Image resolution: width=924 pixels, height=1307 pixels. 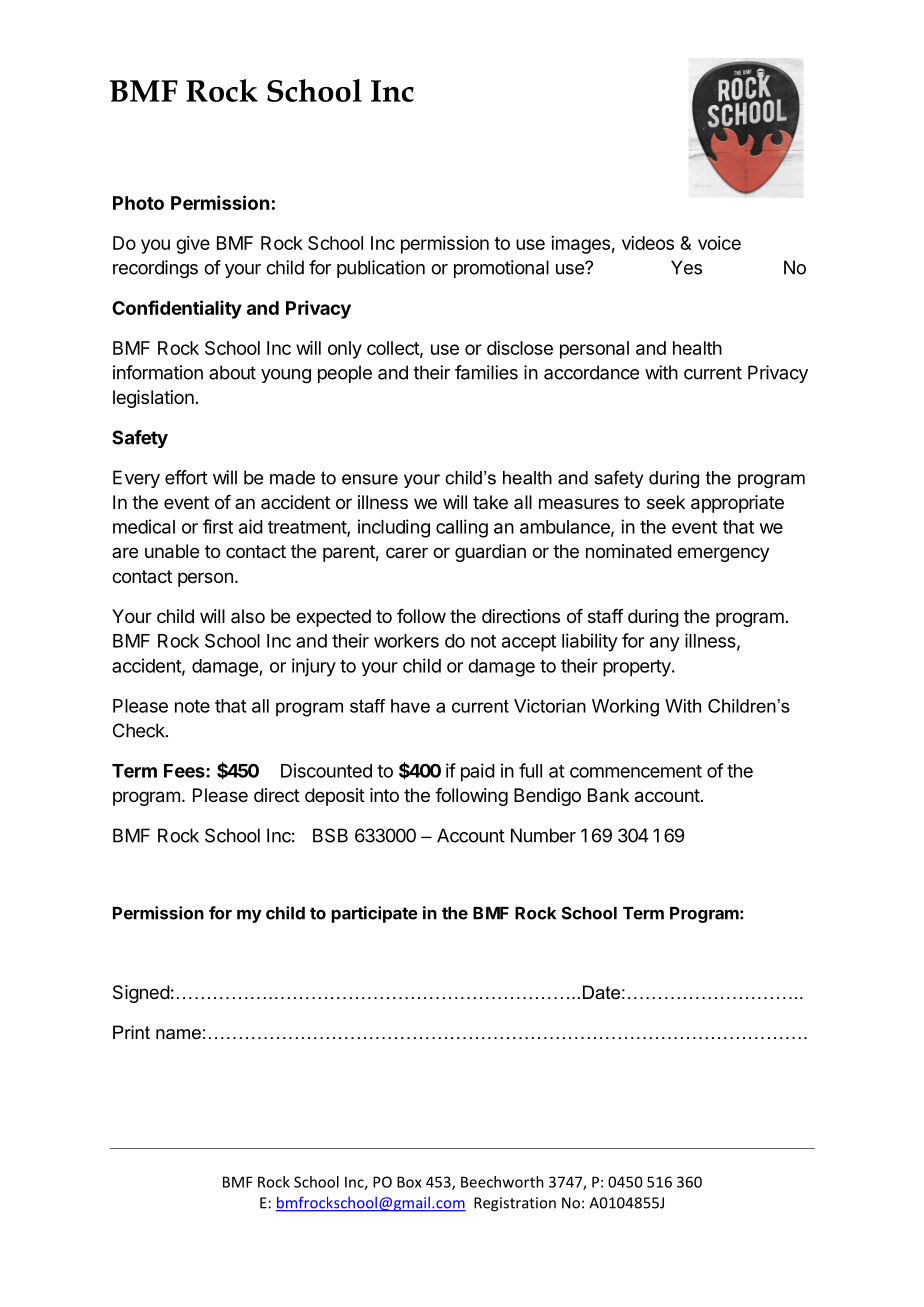 I want to click on give, so click(x=193, y=245).
